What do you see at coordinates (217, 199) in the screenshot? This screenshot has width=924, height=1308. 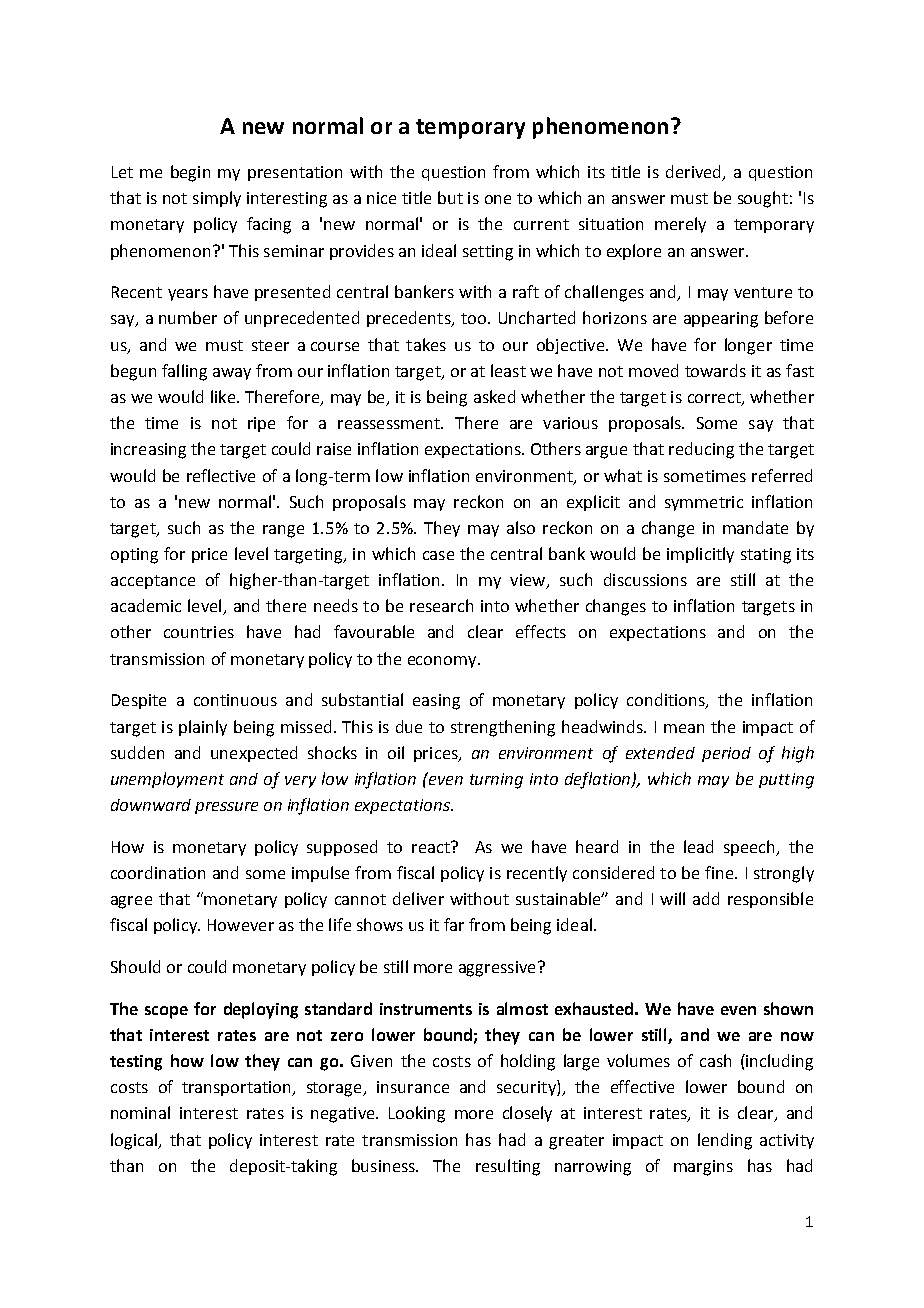 I see `simply` at bounding box center [217, 199].
